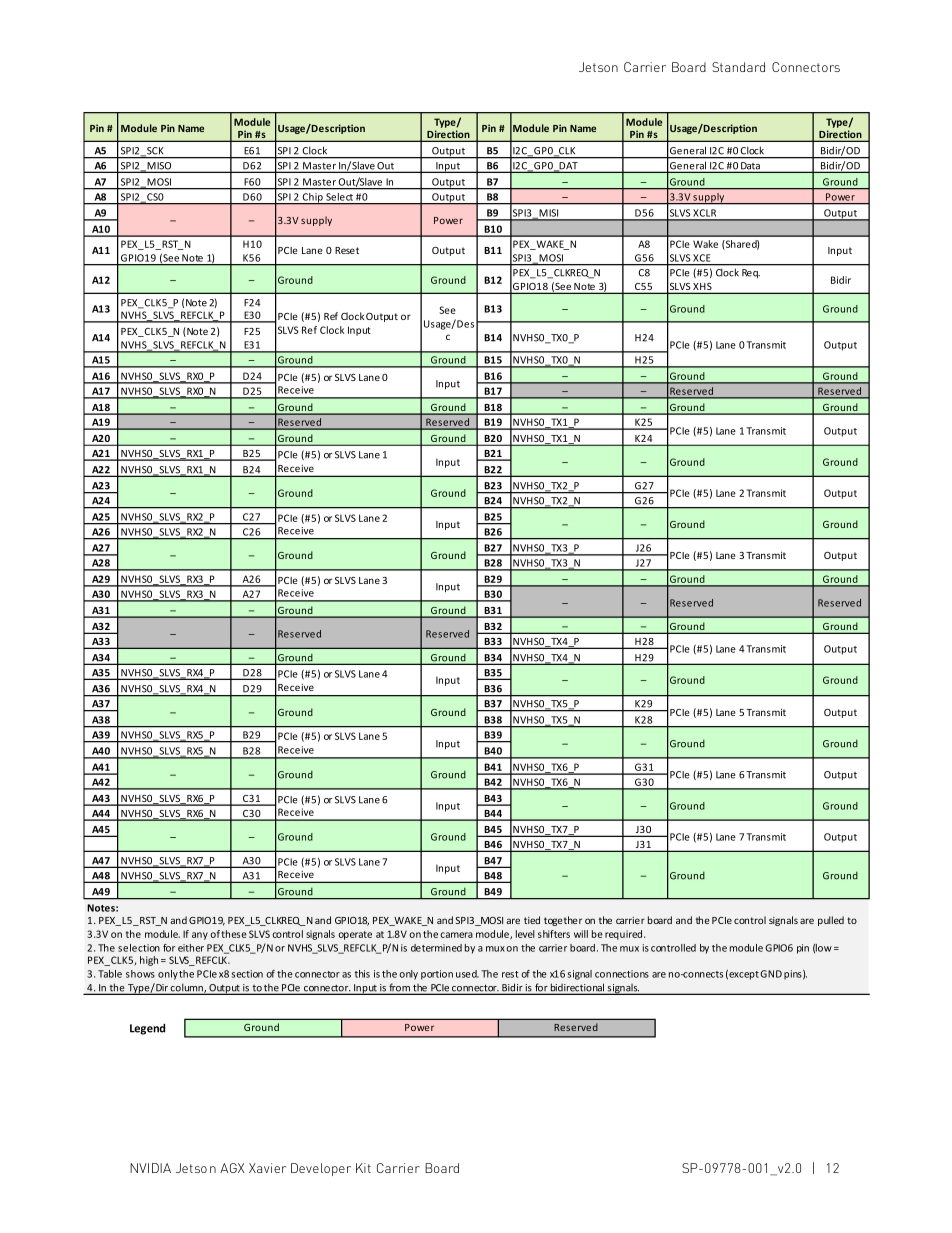 The width and height of the screenshot is (952, 1233). Describe the element at coordinates (347, 250) in the screenshot. I see `Reset` at that location.
